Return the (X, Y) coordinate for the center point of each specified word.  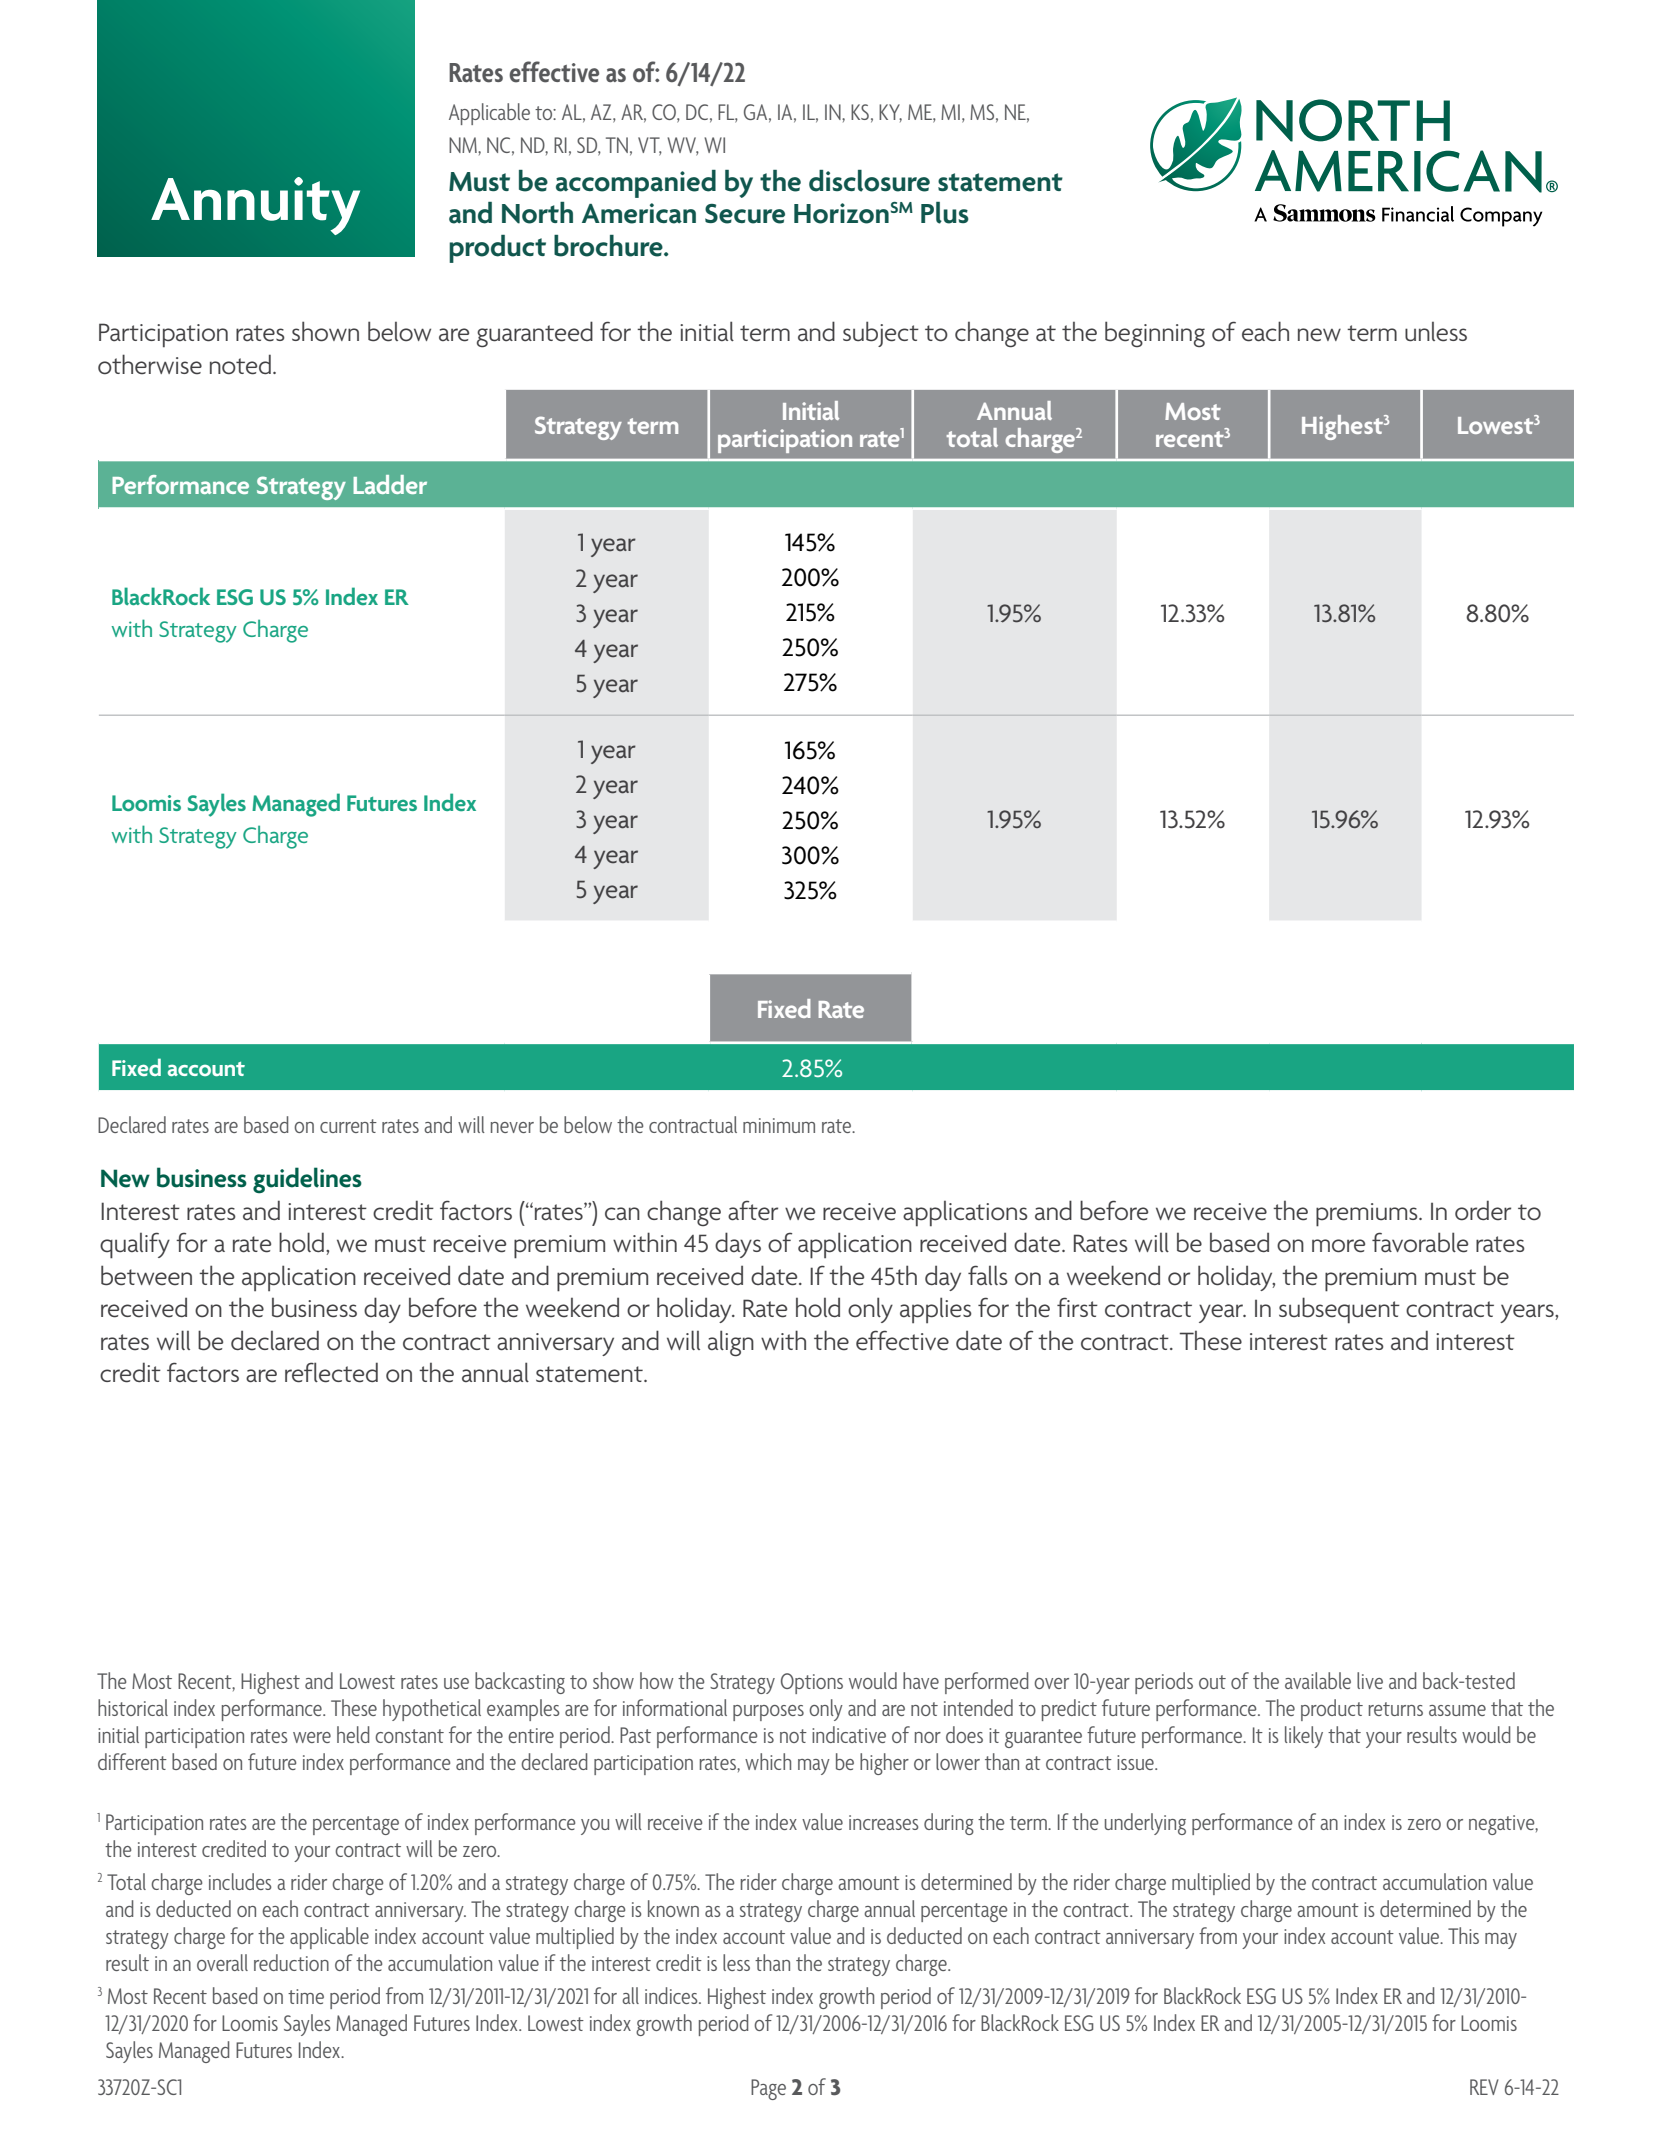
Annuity (255, 206)
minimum (779, 1125)
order (1483, 1210)
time (306, 1996)
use (456, 1683)
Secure (745, 214)
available (1318, 1680)
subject (881, 334)
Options (812, 1683)
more (1338, 1246)
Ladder (390, 484)
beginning (1155, 334)
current (348, 1126)
